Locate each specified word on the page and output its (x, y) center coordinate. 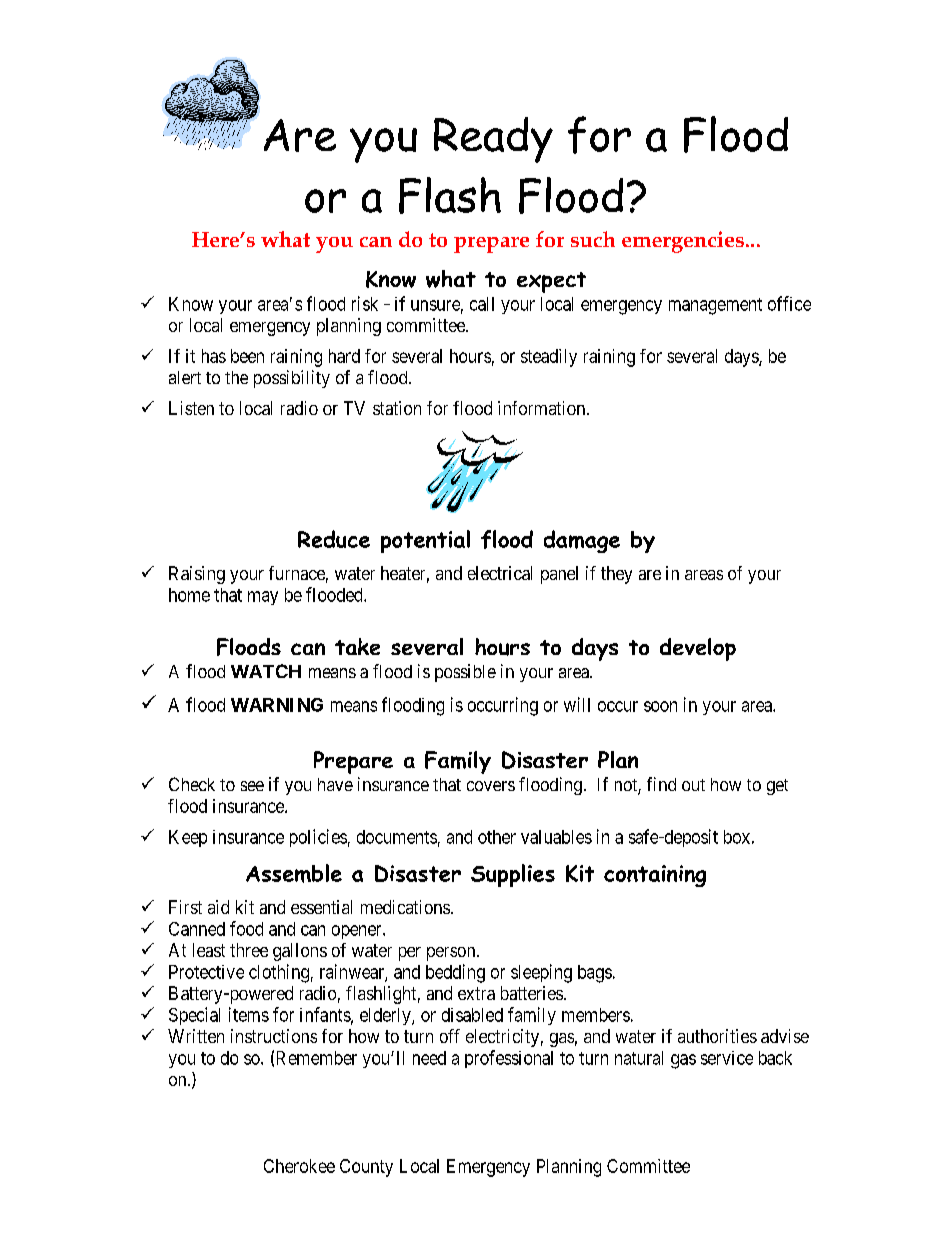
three (249, 950)
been (247, 356)
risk (365, 303)
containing (655, 876)
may (263, 598)
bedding (455, 973)
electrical (500, 573)
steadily (549, 358)
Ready (493, 140)
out (693, 785)
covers (491, 786)
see (252, 786)
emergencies (683, 242)
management (715, 306)
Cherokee (299, 1166)
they (616, 575)
